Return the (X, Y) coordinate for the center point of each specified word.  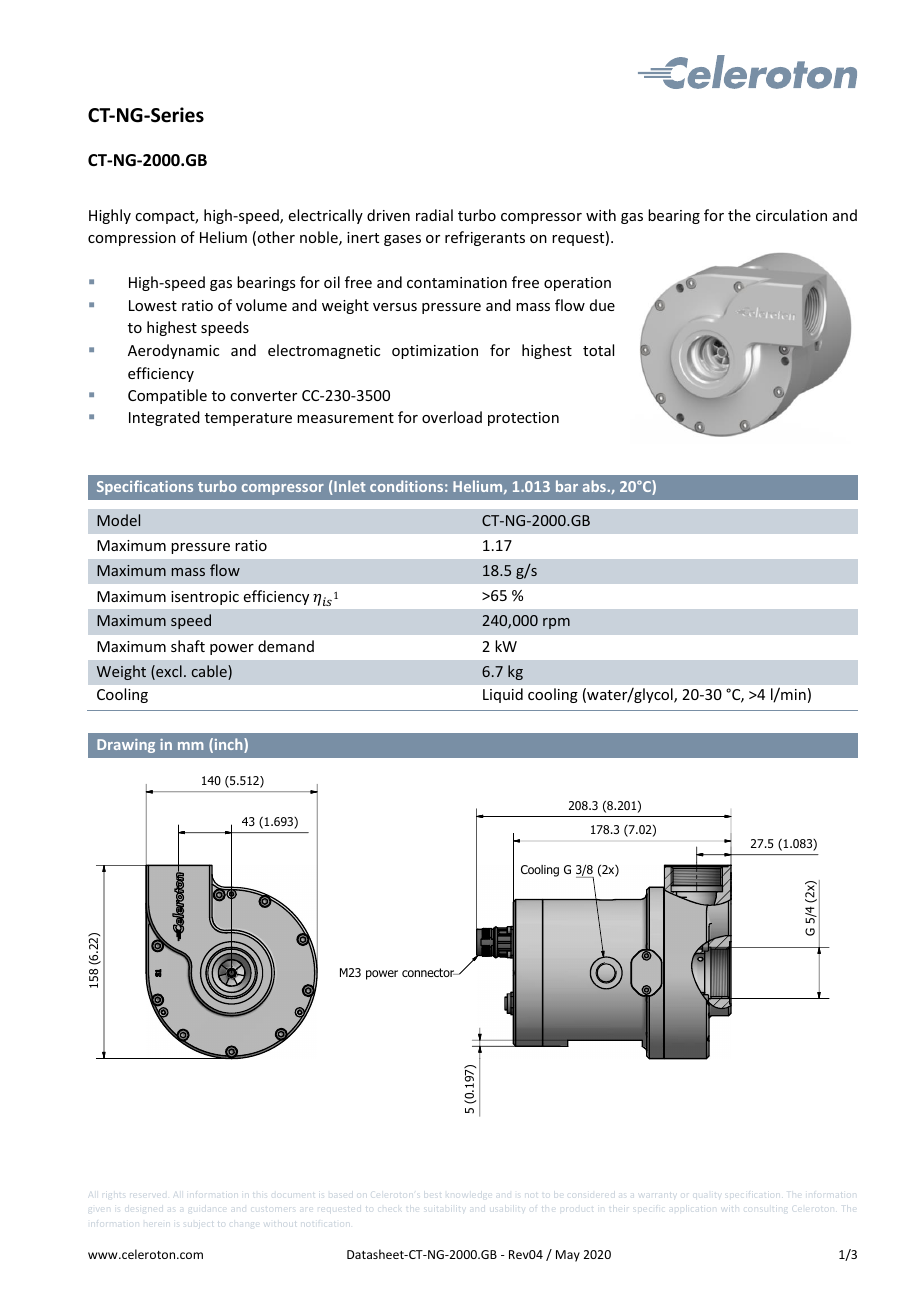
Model (118, 520)
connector (429, 972)
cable (210, 672)
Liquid (503, 695)
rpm (556, 623)
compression (132, 239)
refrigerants (485, 238)
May (568, 1256)
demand (286, 646)
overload (452, 417)
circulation (791, 215)
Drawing (126, 746)
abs (594, 486)
